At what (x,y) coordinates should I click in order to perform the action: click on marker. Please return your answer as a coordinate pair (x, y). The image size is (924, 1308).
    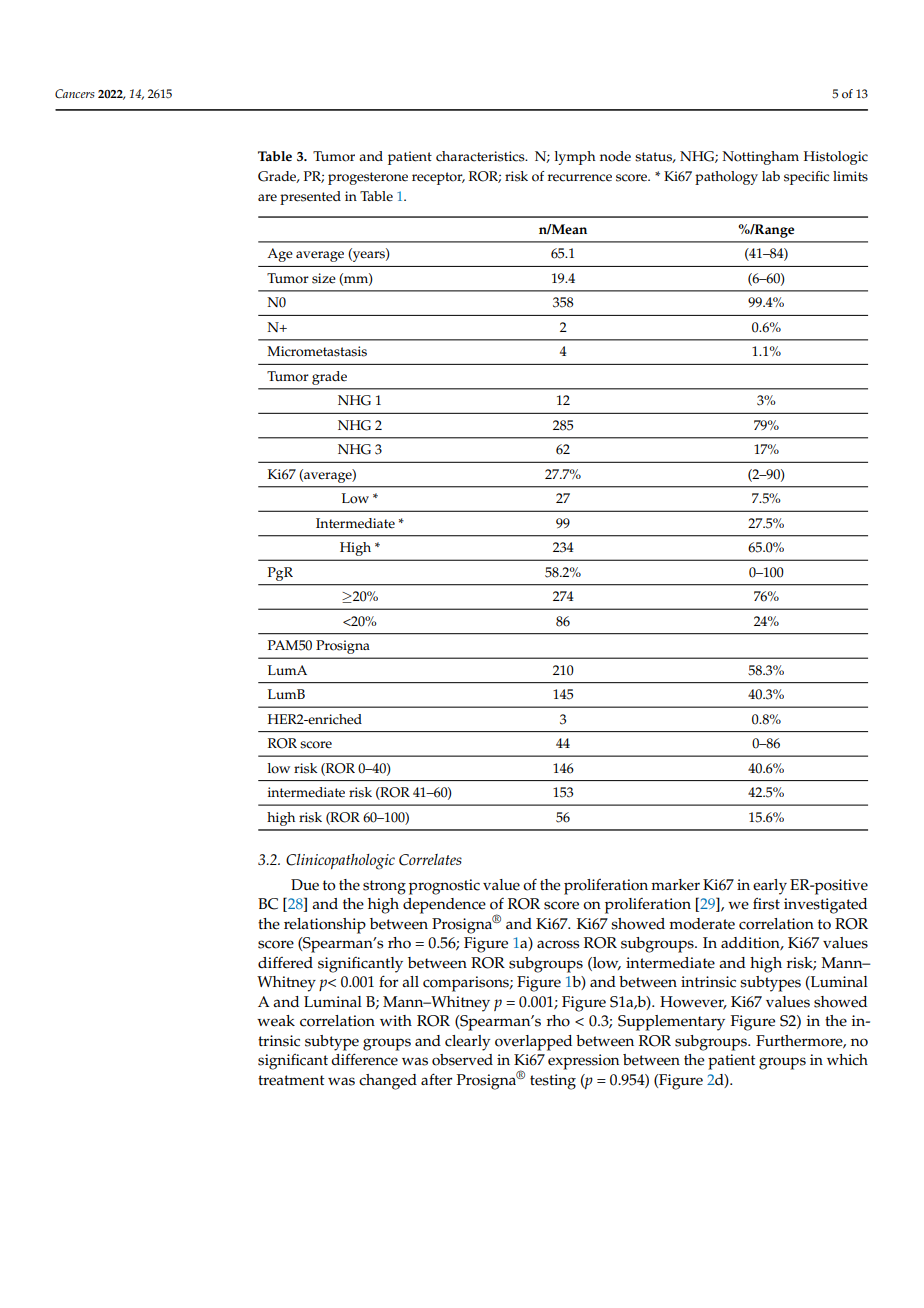
    Looking at the image, I should click on (675, 885).
